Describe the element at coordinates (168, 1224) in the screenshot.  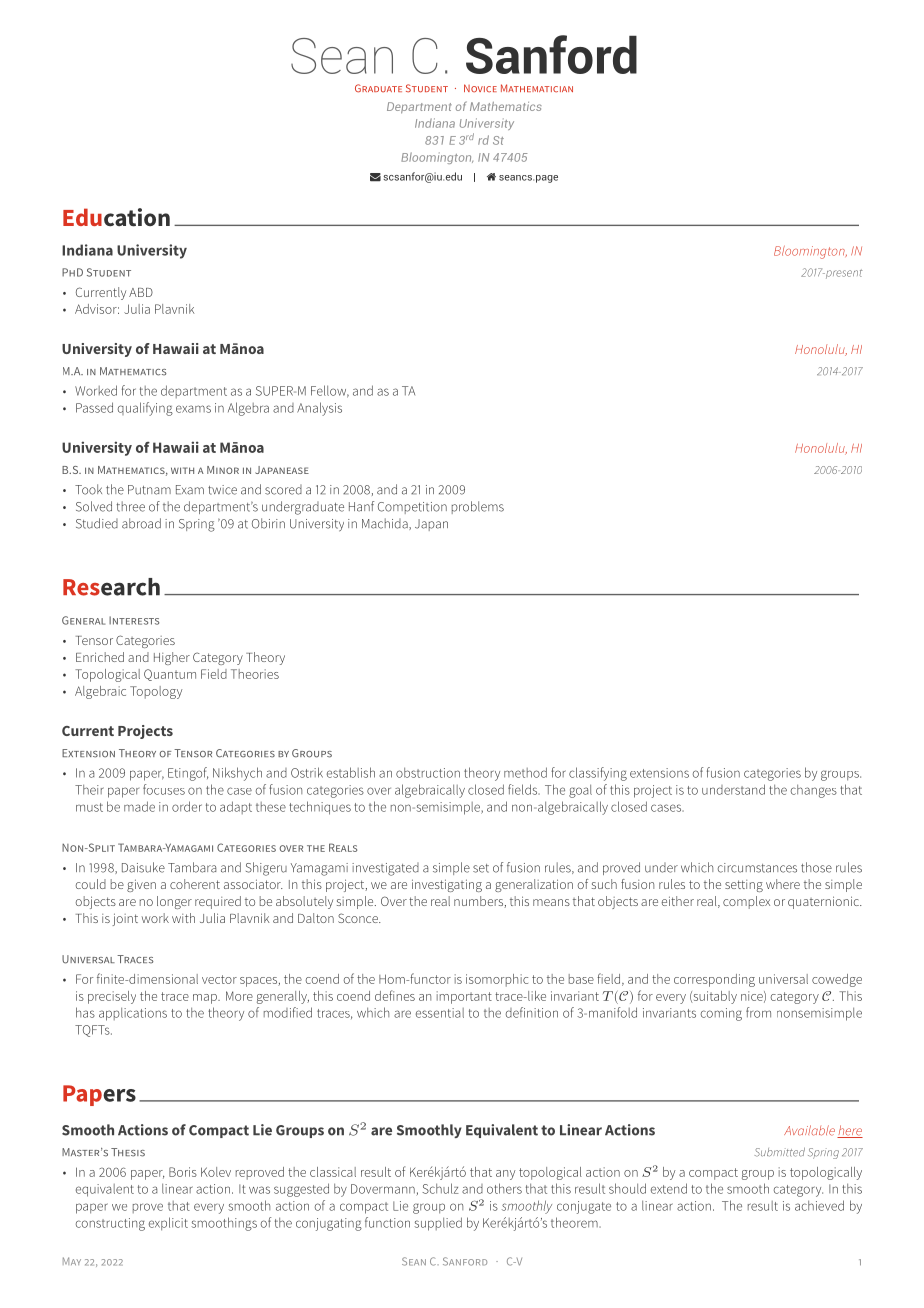
I see `explicit` at that location.
